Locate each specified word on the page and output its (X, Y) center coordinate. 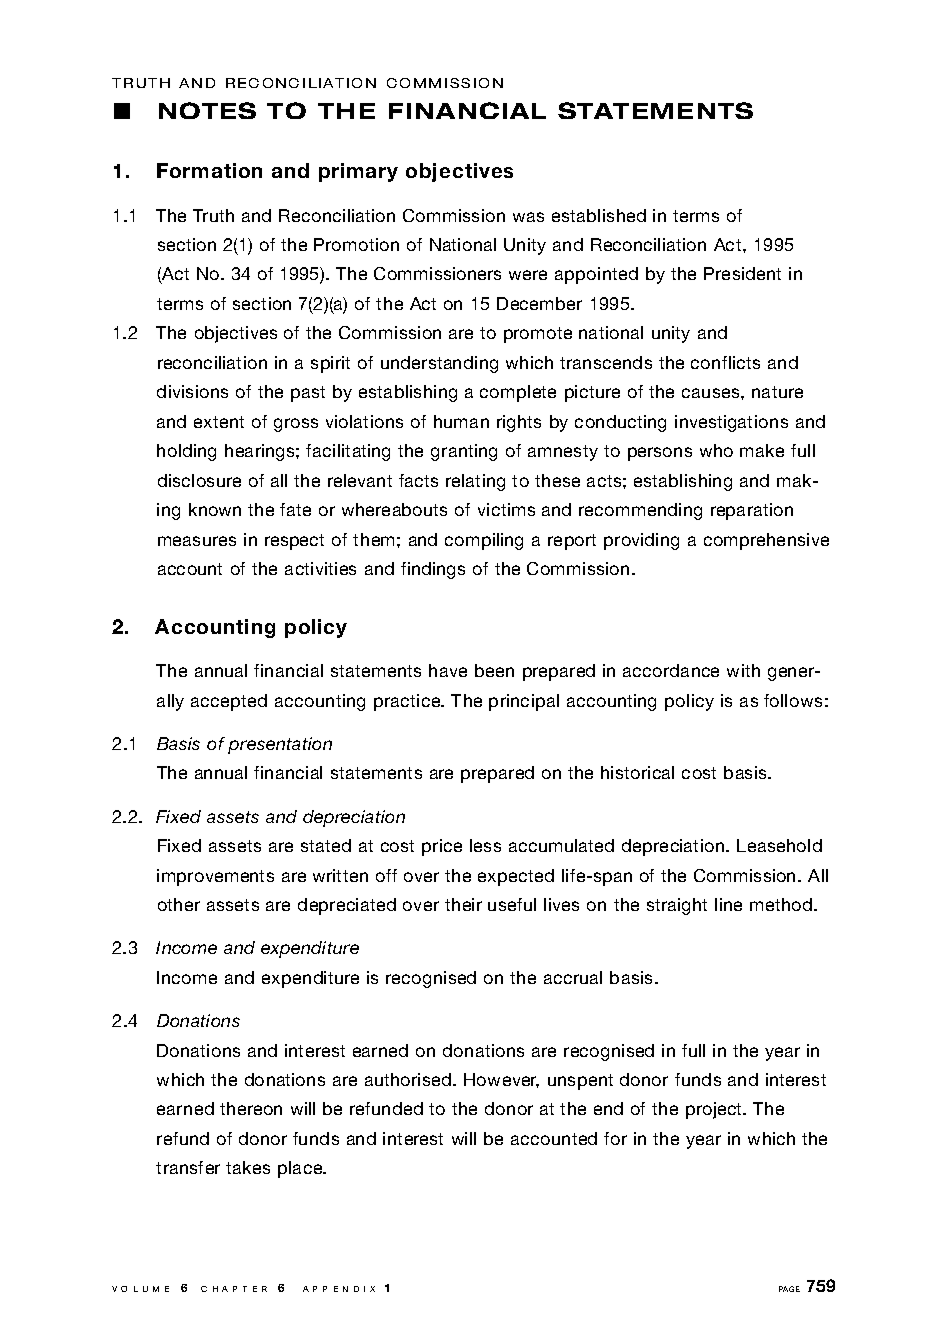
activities (320, 568)
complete (518, 393)
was (528, 217)
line (728, 904)
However (501, 1080)
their (463, 904)
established (599, 215)
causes (712, 393)
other (179, 904)
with (743, 670)
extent (219, 422)
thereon (251, 1108)
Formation (209, 170)
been (494, 670)
